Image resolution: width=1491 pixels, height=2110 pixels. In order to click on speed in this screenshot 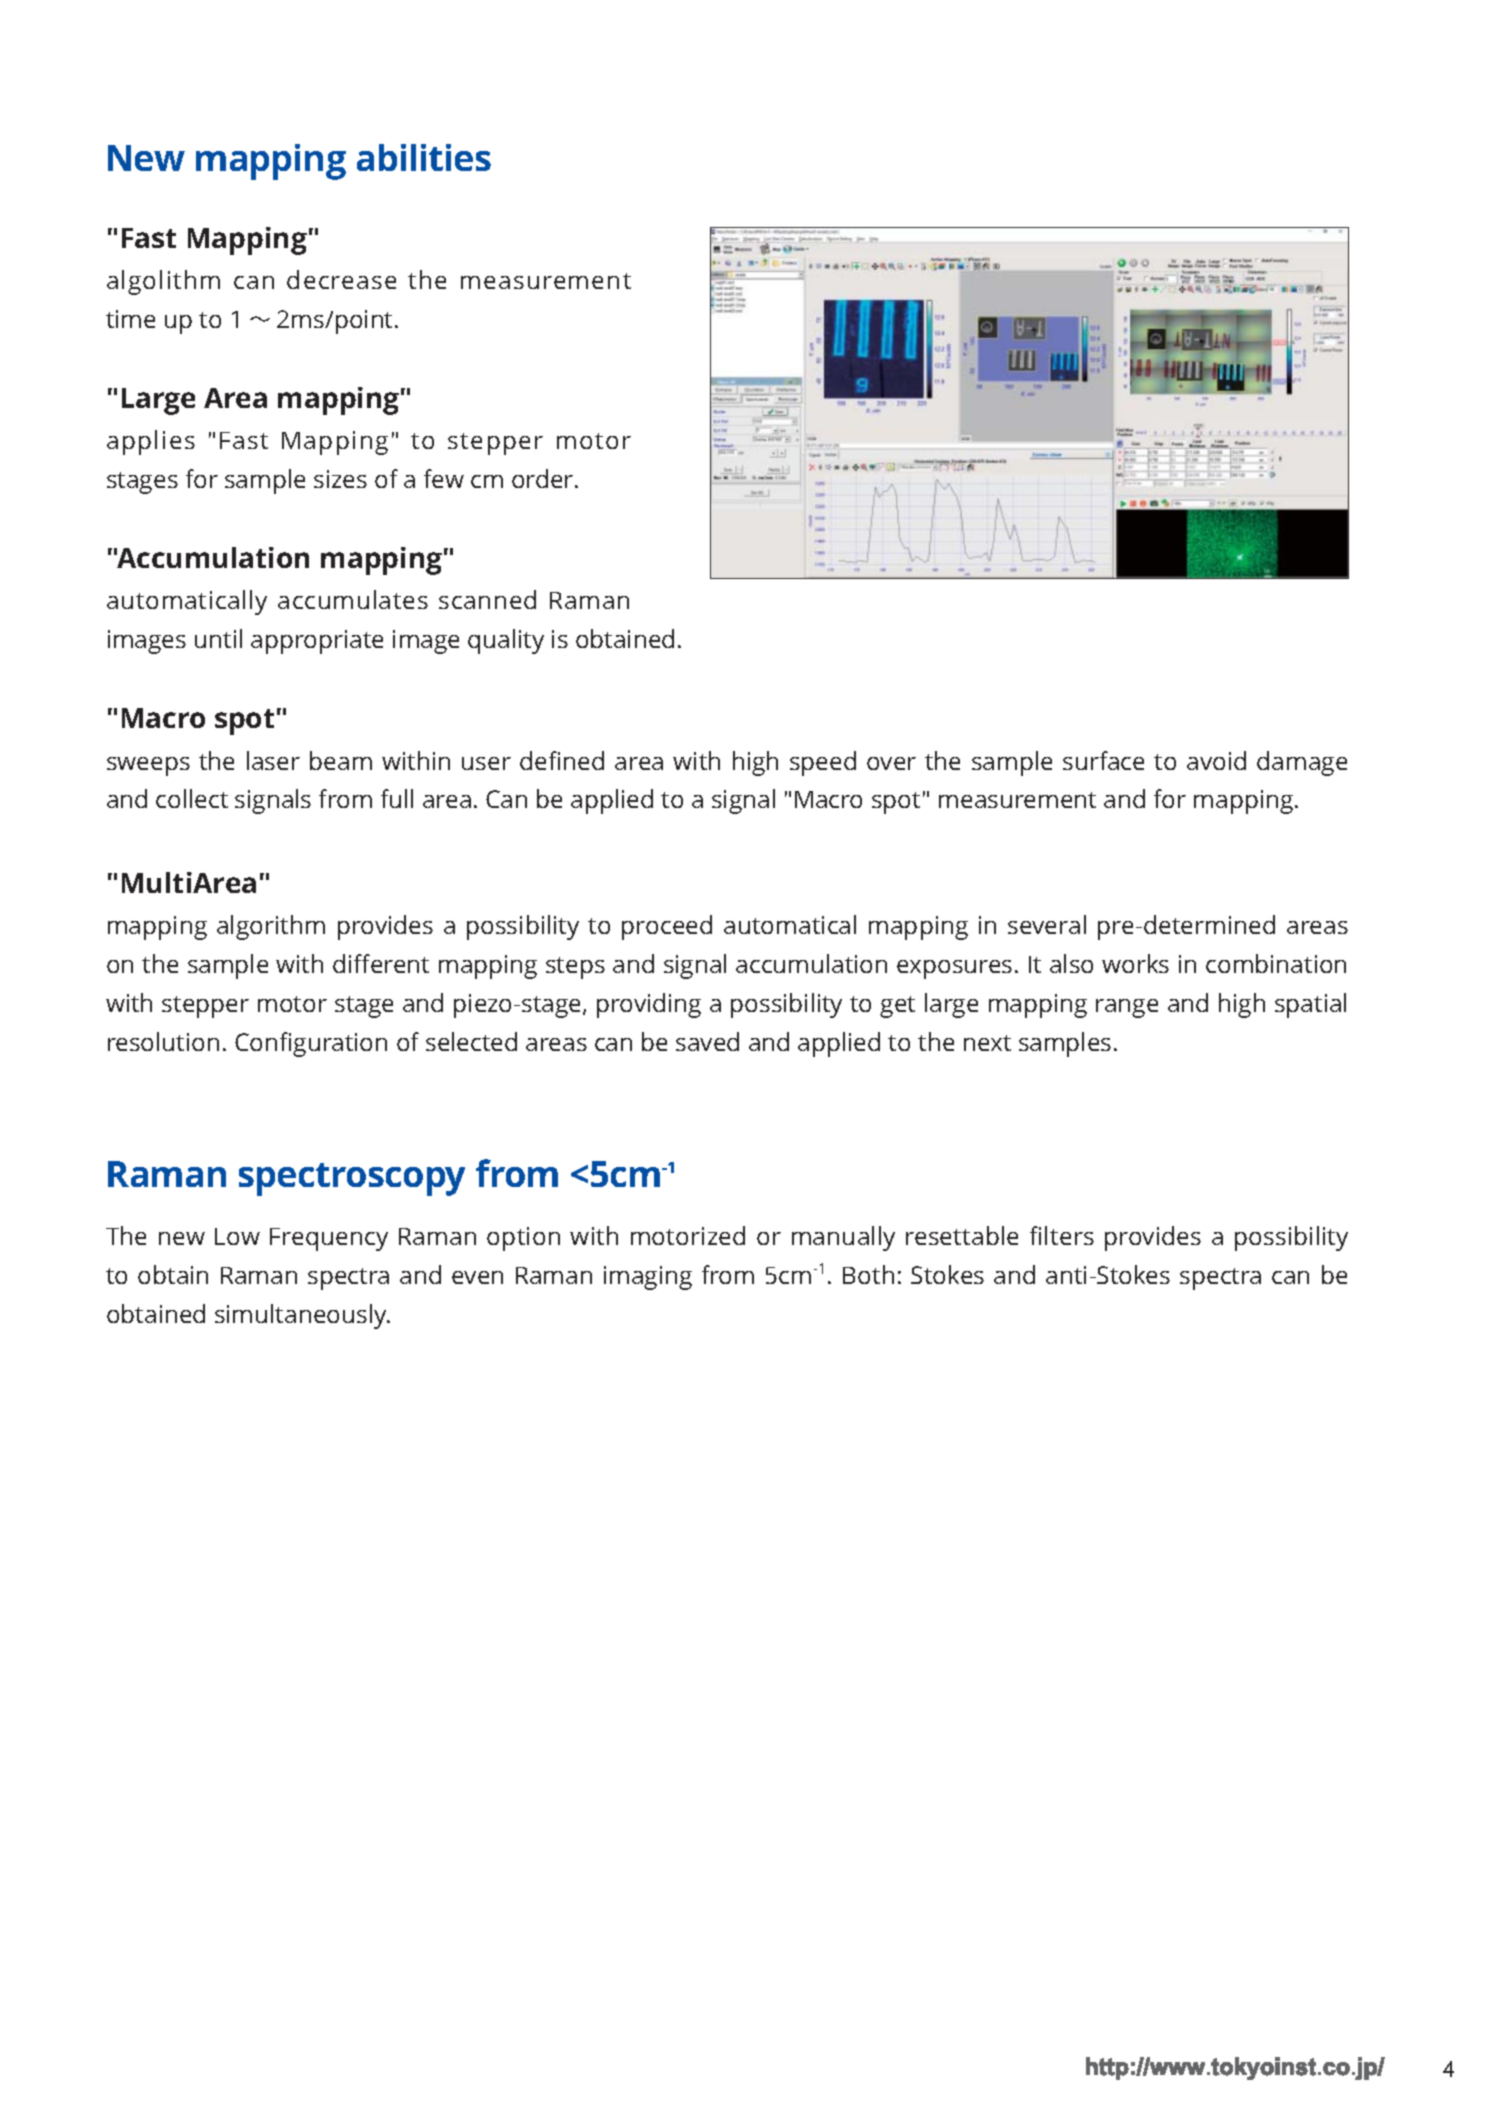, I will do `click(823, 763)`.
